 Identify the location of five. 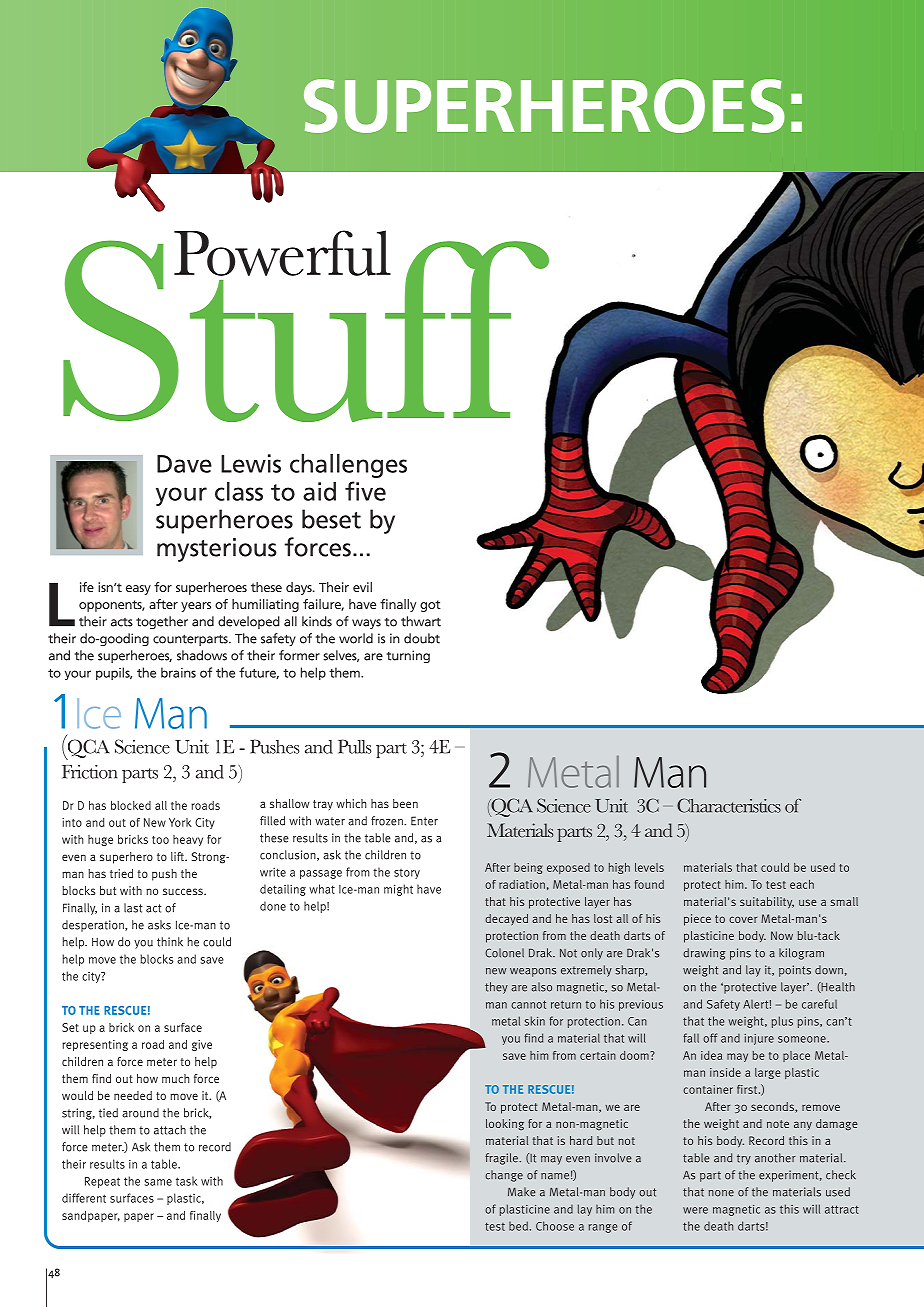
(365, 491).
